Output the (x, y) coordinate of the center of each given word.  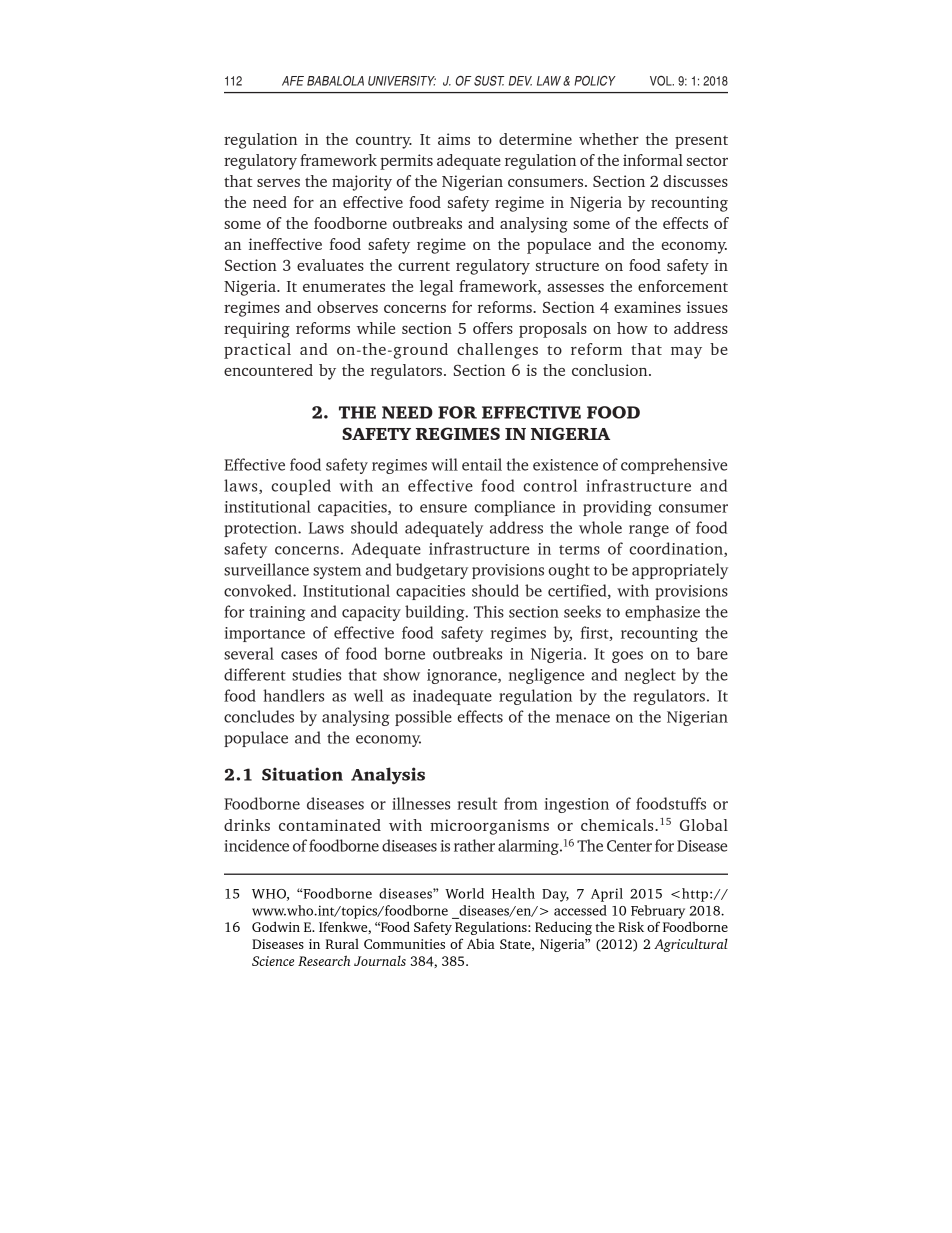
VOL (662, 81)
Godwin (276, 926)
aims (454, 139)
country (384, 142)
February (658, 912)
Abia (481, 943)
